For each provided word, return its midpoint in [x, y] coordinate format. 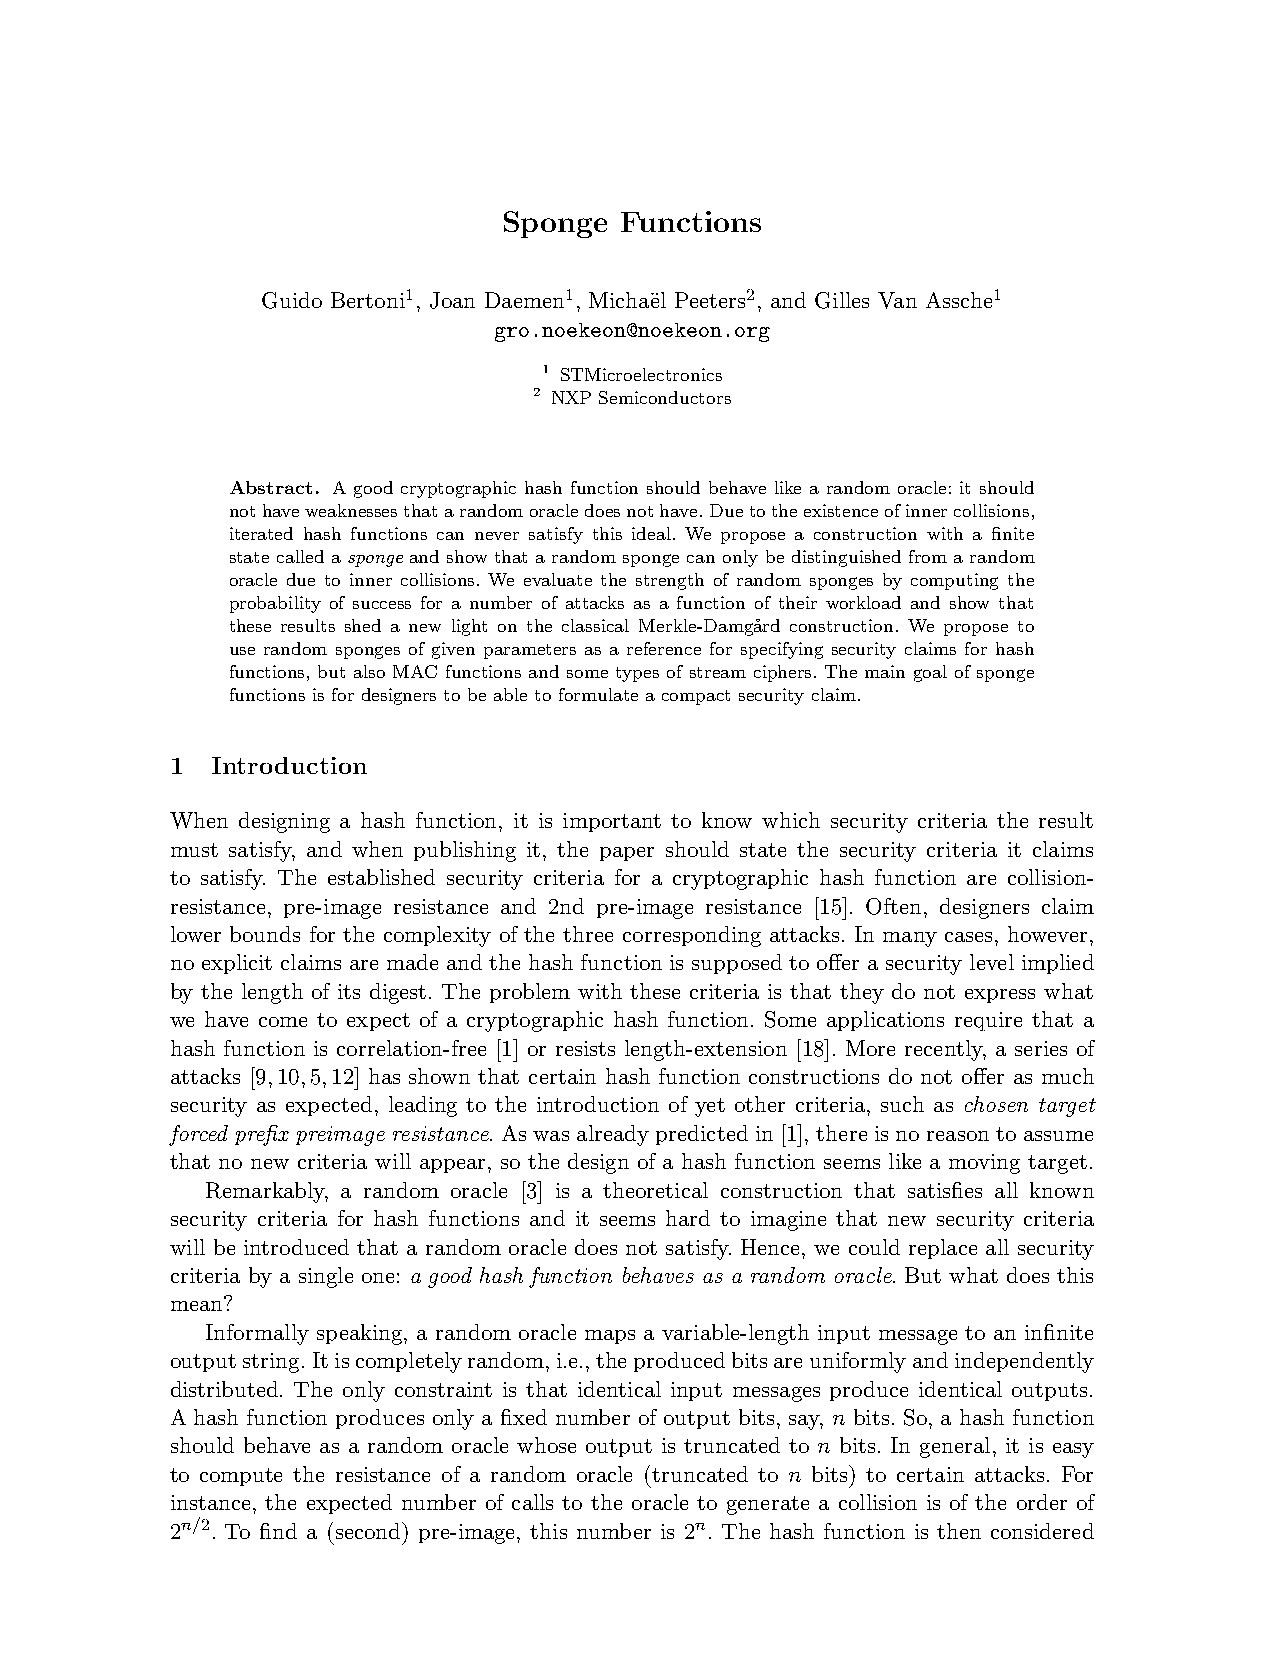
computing [954, 581]
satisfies [945, 1190]
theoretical [655, 1190]
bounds [265, 934]
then [959, 1531]
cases [970, 937]
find [278, 1531]
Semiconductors [665, 397]
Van [897, 300]
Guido [292, 300]
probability [275, 604]
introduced [296, 1247]
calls [532, 1502]
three [588, 934]
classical [595, 625]
